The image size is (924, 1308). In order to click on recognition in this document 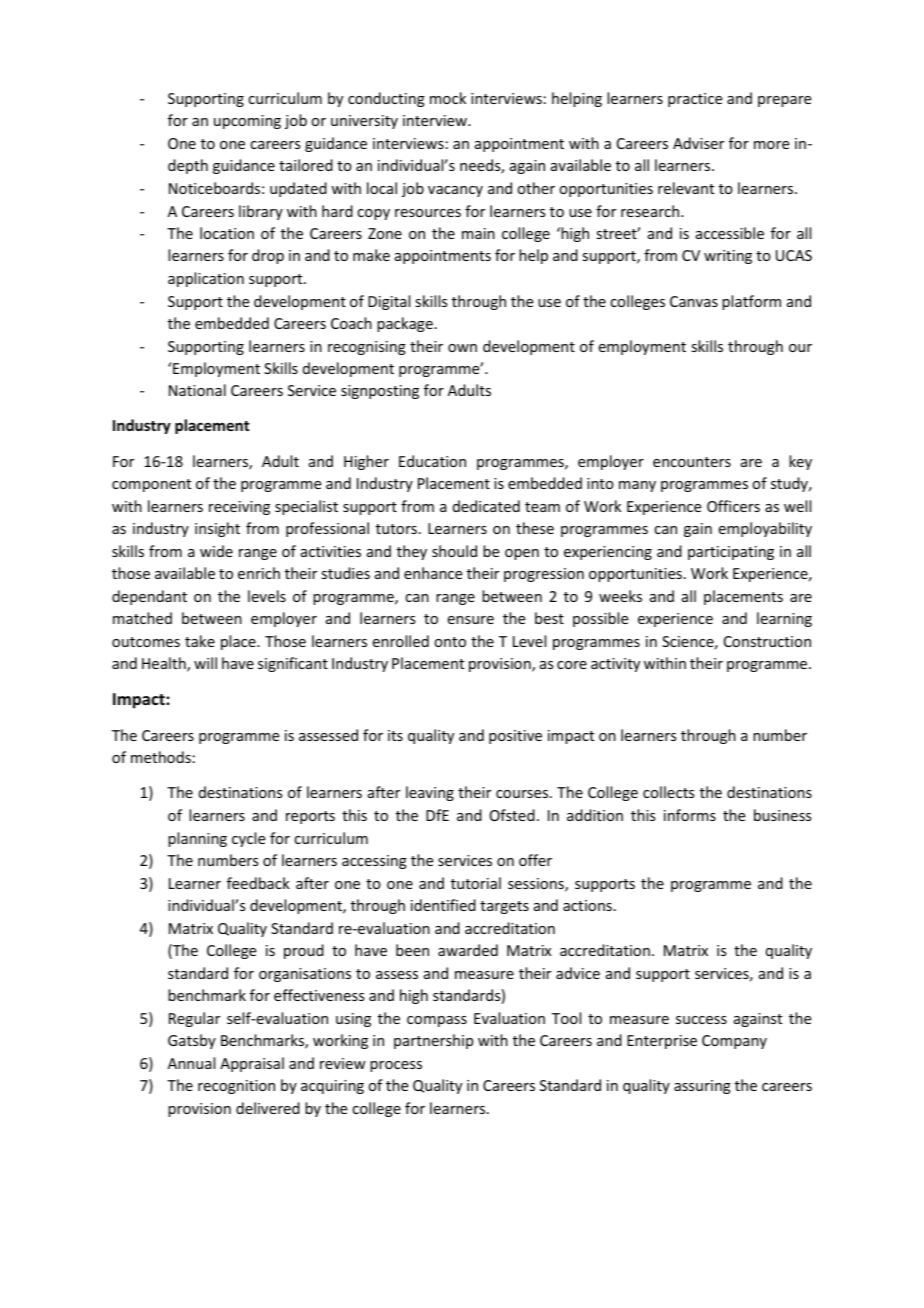, I will do `click(236, 1087)`.
